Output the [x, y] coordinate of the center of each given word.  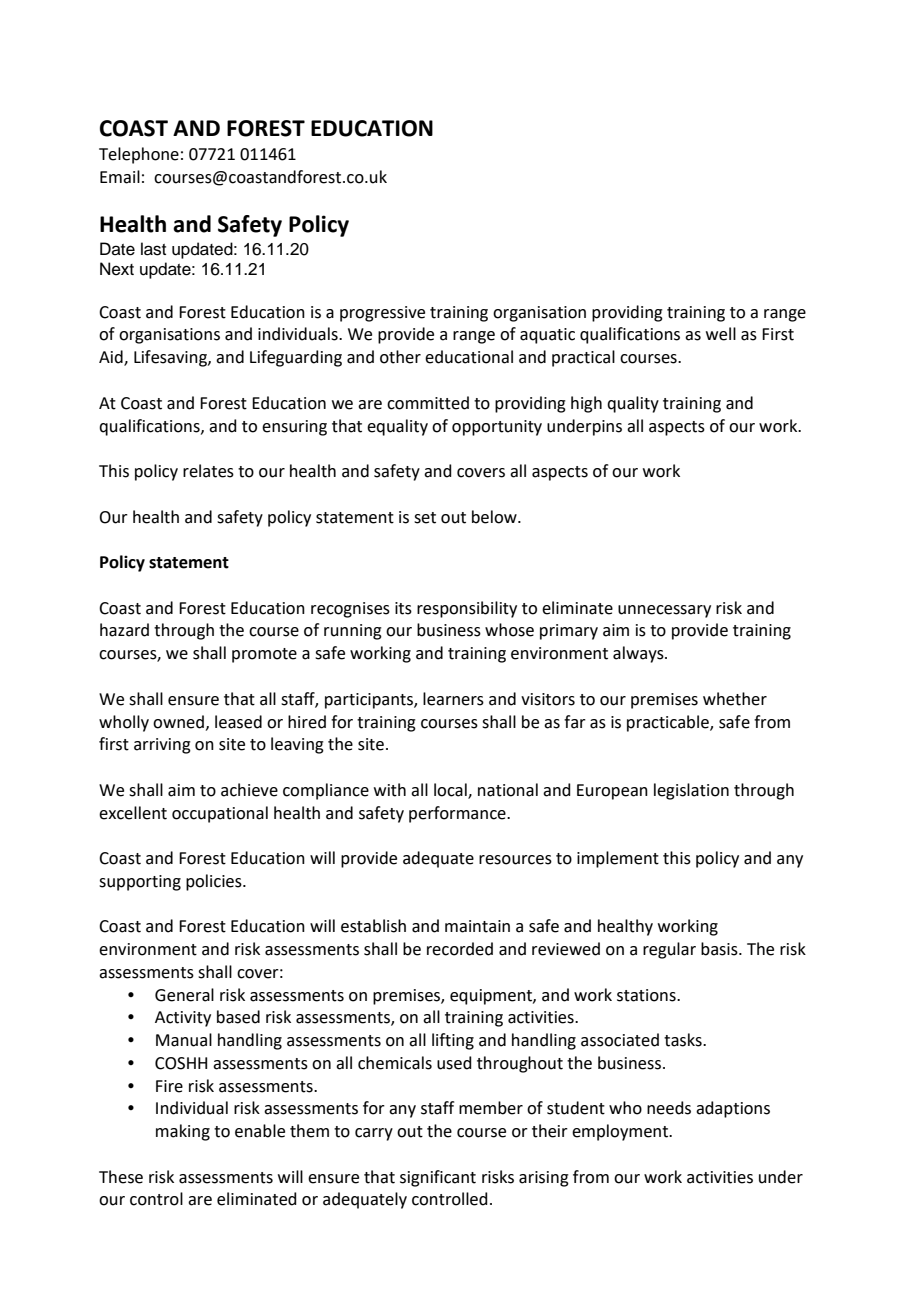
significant [438, 1178]
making [183, 1132]
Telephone [139, 155]
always [639, 654]
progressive [382, 314]
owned [178, 722]
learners [453, 699]
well [721, 334]
